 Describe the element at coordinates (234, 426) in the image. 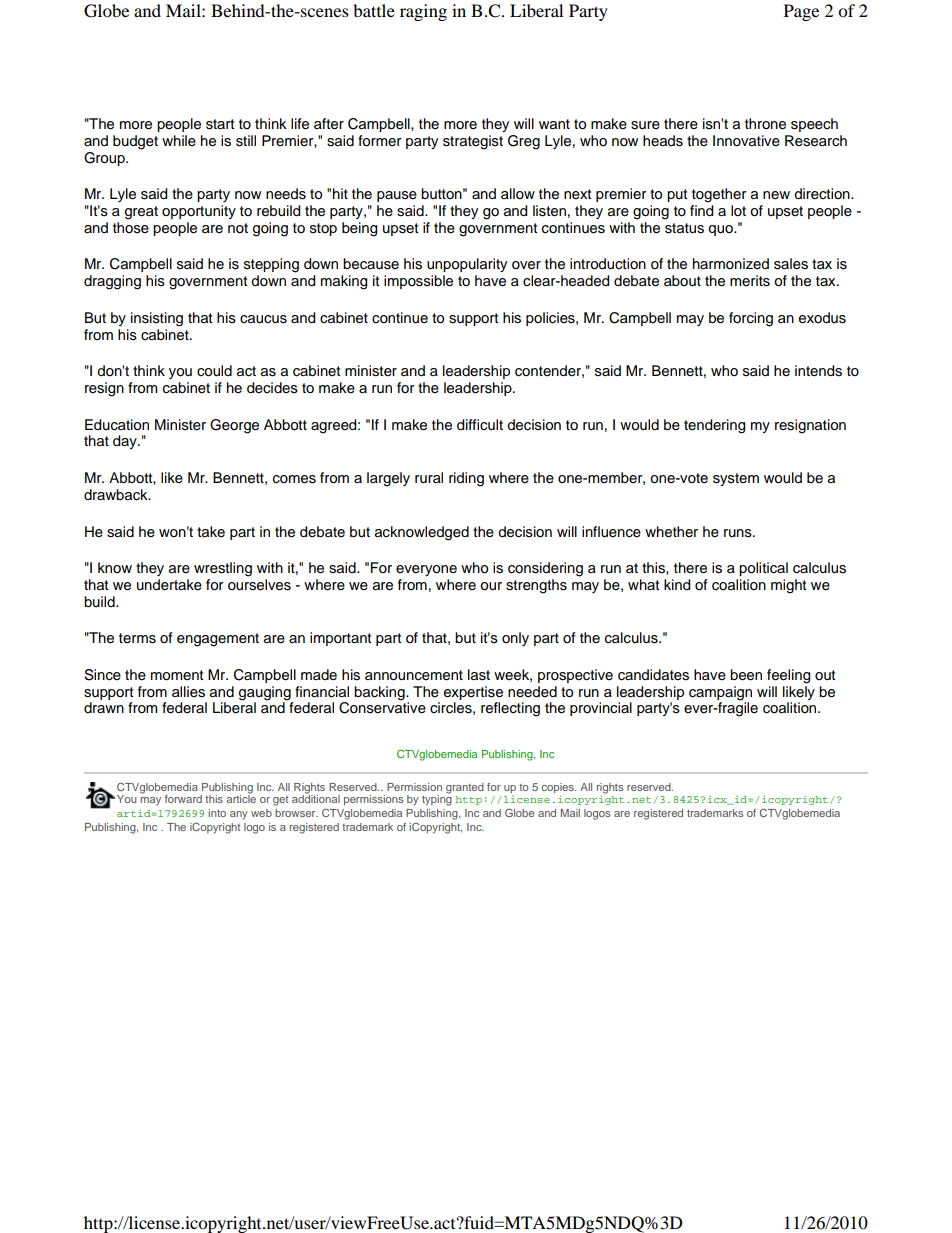

I see `George` at that location.
